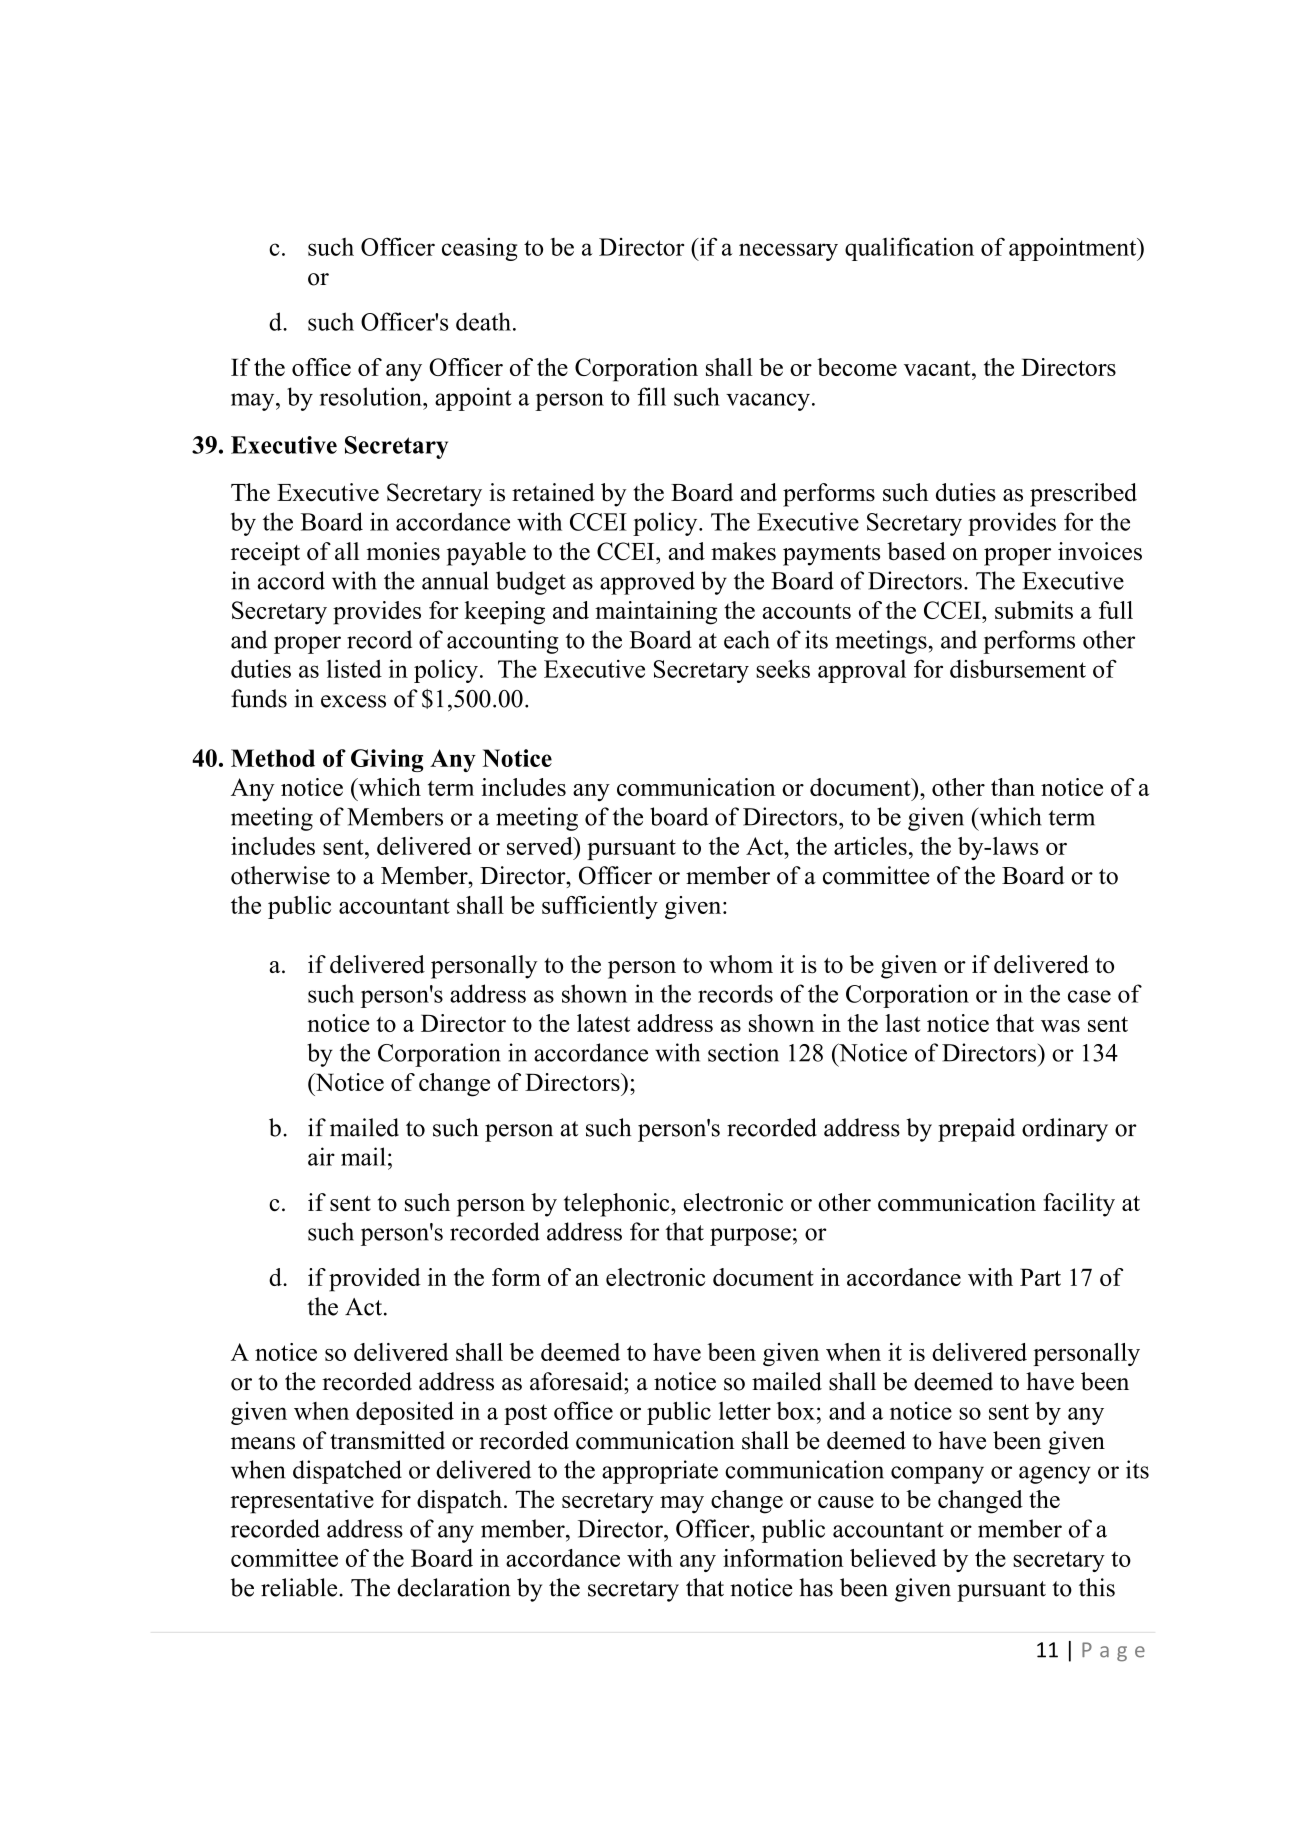 The height and width of the screenshot is (1847, 1306). Describe the element at coordinates (1097, 1587) in the screenshot. I see `this` at that location.
